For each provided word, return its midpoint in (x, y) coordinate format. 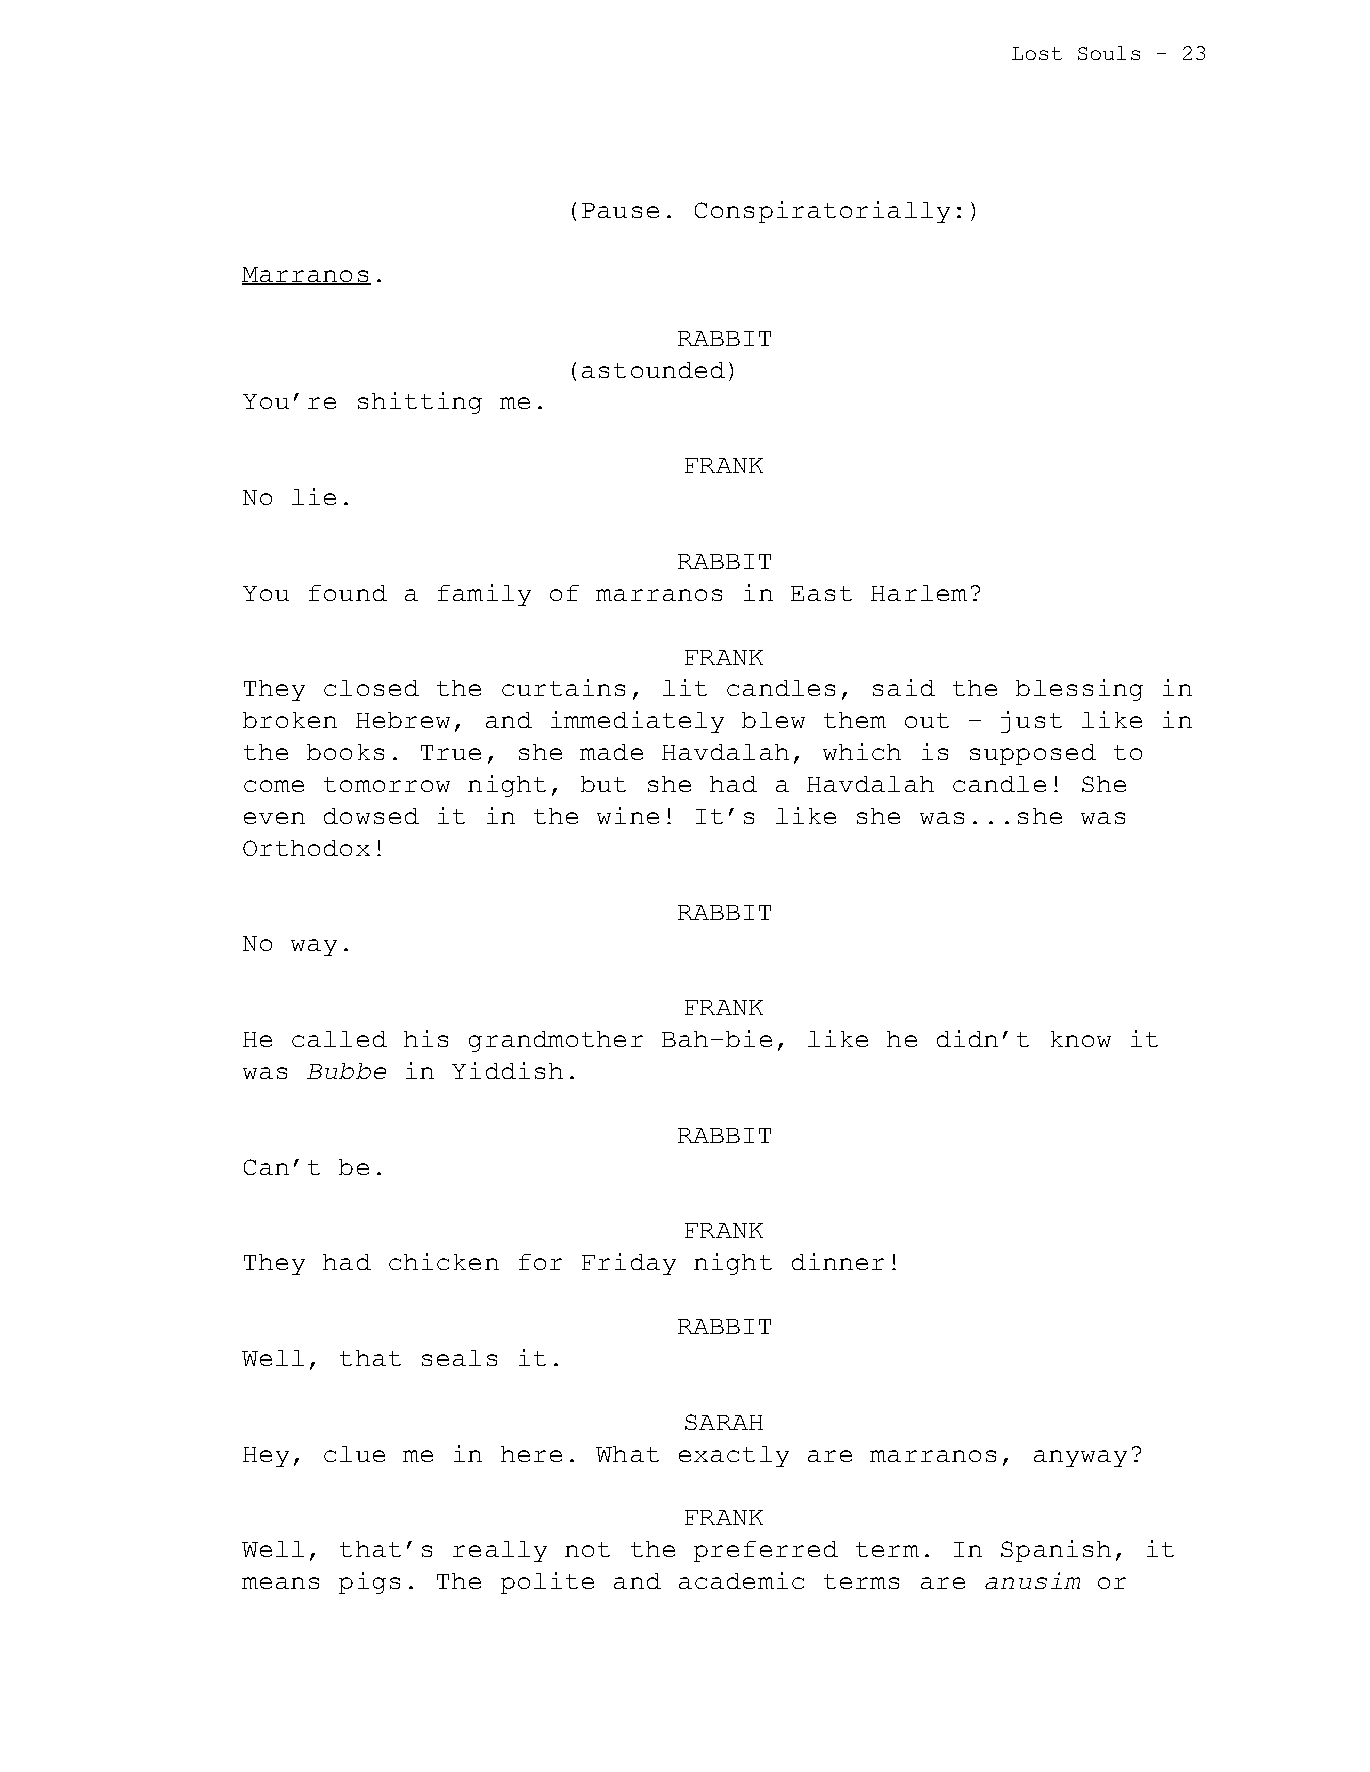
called (339, 1039)
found (348, 593)
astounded (653, 370)
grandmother (556, 1041)
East (821, 593)
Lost (1037, 53)
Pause (620, 210)
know (1081, 1039)
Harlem (919, 593)
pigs (369, 1583)
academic (741, 1580)
